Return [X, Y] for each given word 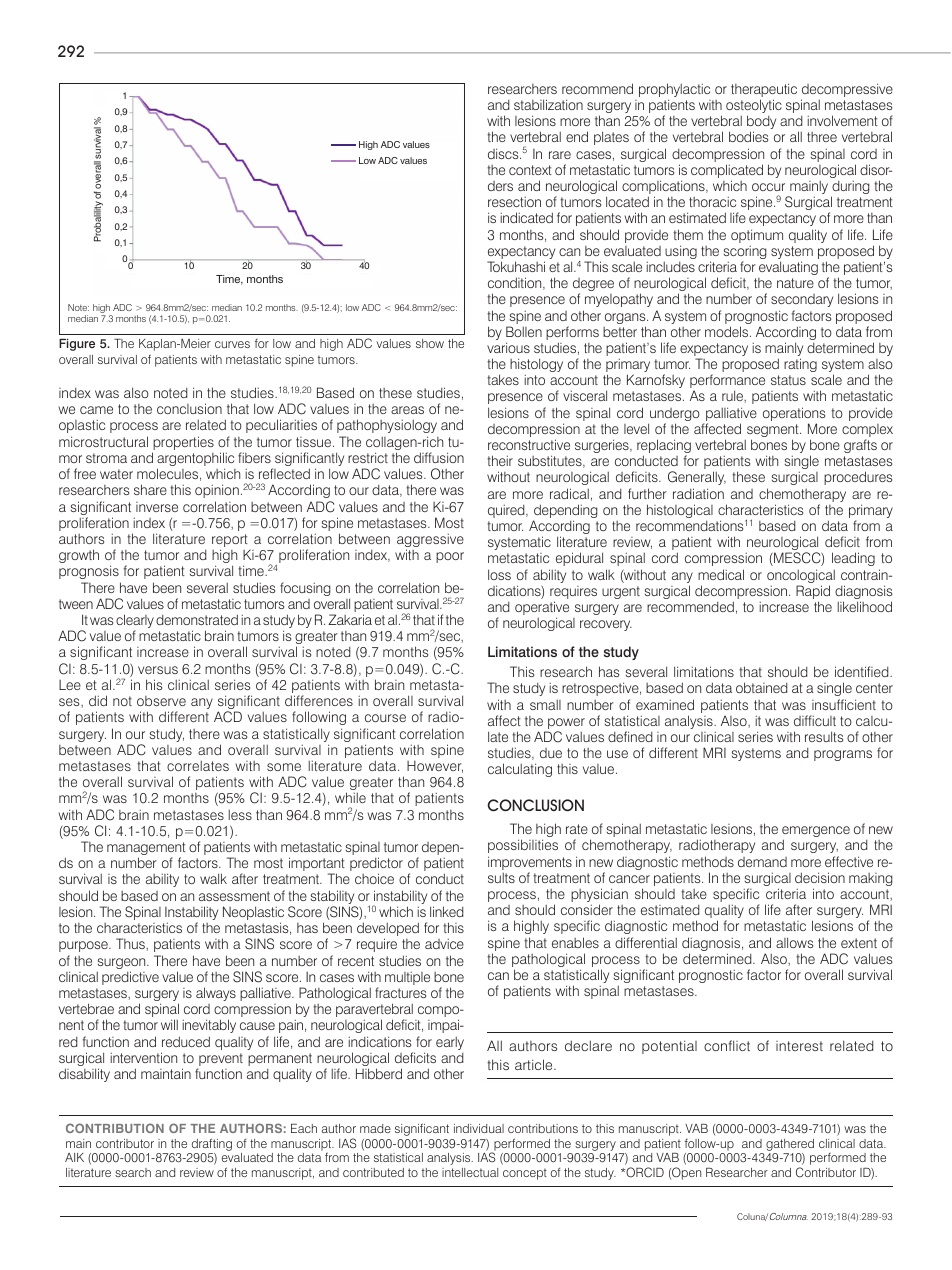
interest [799, 1046]
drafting [212, 1144]
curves [232, 344]
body [761, 123]
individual [479, 1128]
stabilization [548, 104]
